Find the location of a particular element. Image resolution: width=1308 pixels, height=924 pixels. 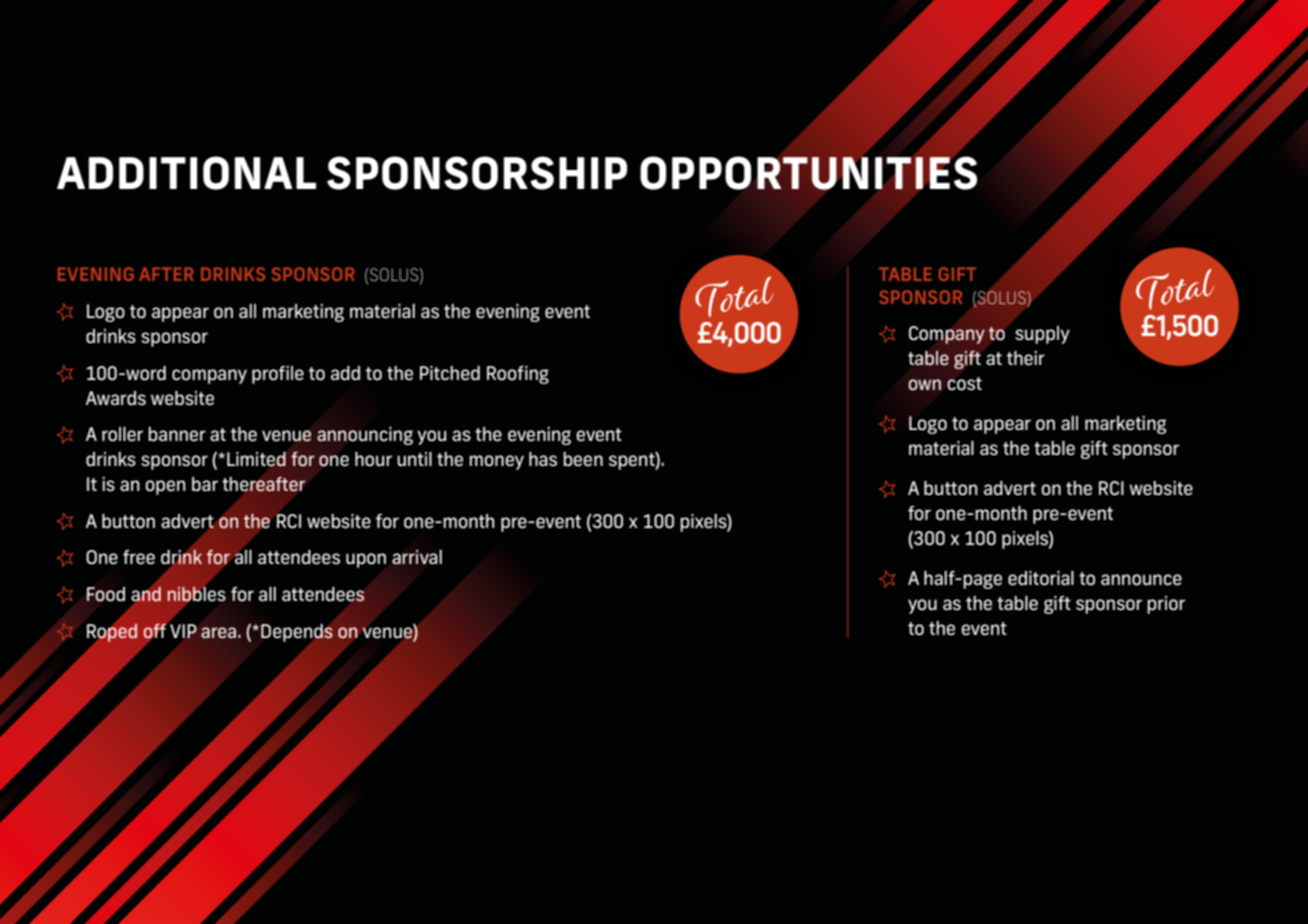

area is located at coordinates (218, 632).
